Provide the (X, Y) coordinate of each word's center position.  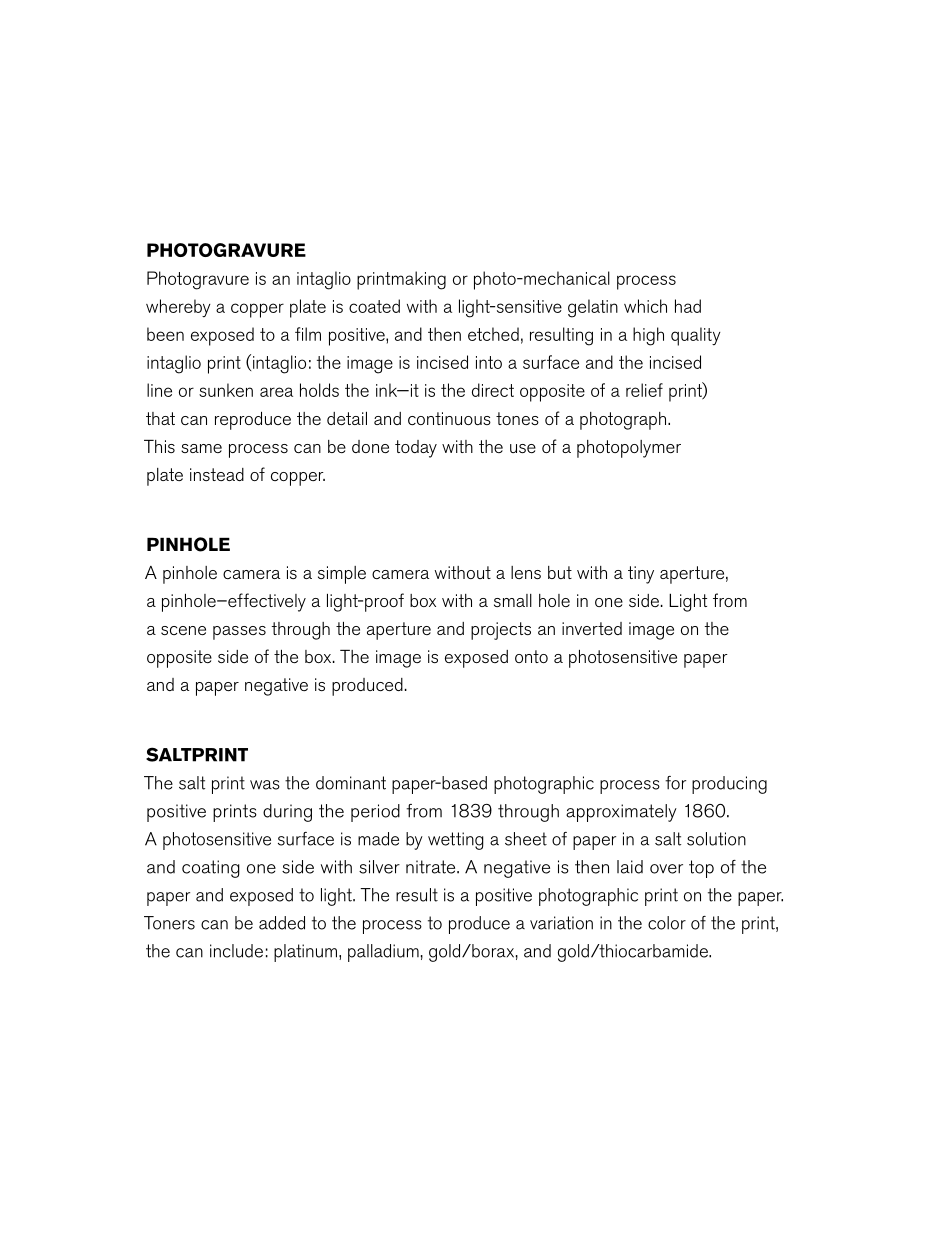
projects (501, 631)
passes (239, 633)
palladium (383, 953)
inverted (592, 628)
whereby (178, 308)
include (236, 951)
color (667, 923)
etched (493, 334)
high (648, 336)
